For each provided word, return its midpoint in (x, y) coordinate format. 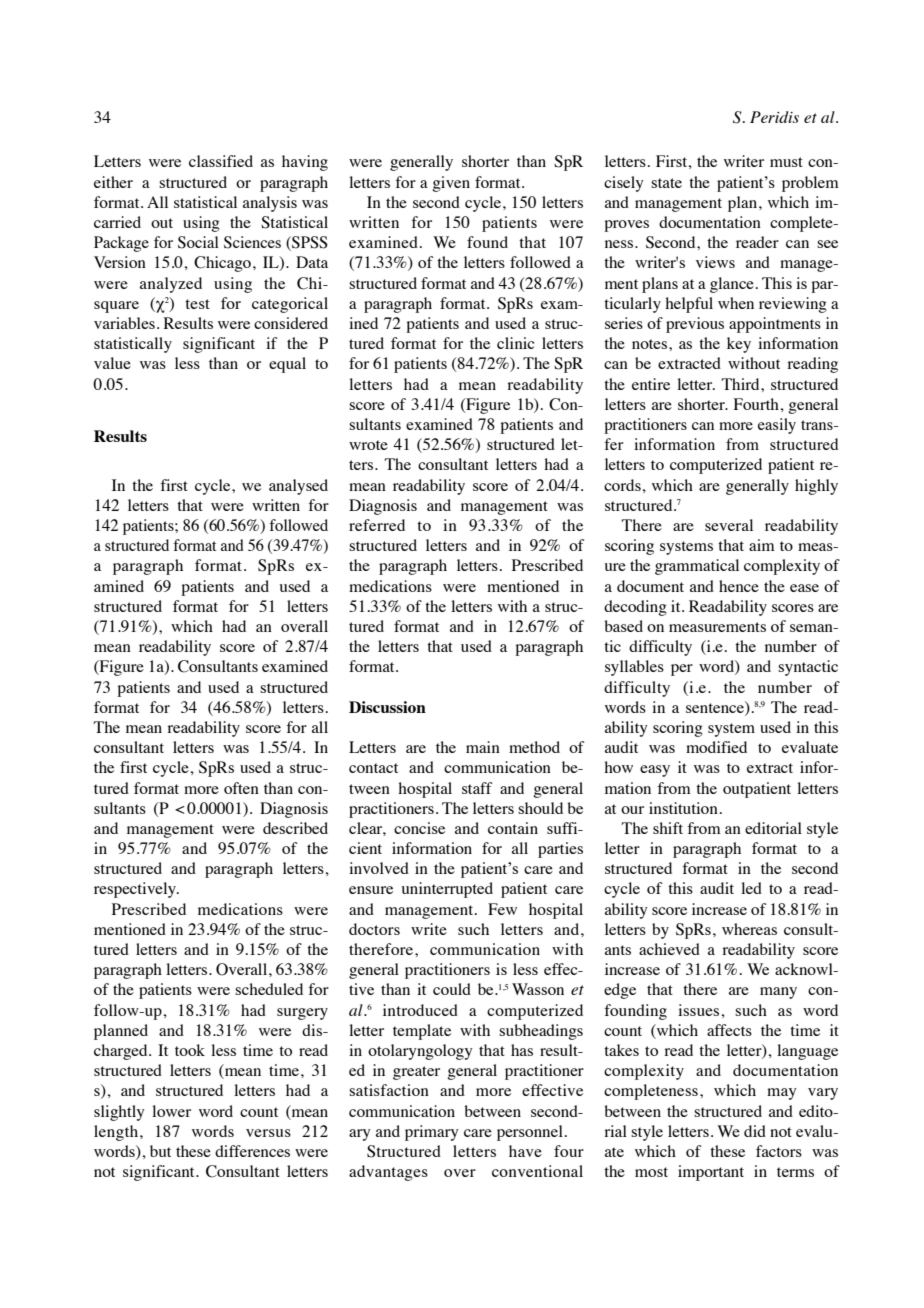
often (241, 788)
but (160, 1151)
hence (739, 586)
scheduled (269, 989)
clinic (515, 343)
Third (741, 384)
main (483, 747)
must (786, 162)
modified (716, 747)
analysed (298, 487)
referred (377, 525)
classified (221, 161)
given (451, 184)
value (112, 363)
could (452, 989)
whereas (749, 929)
